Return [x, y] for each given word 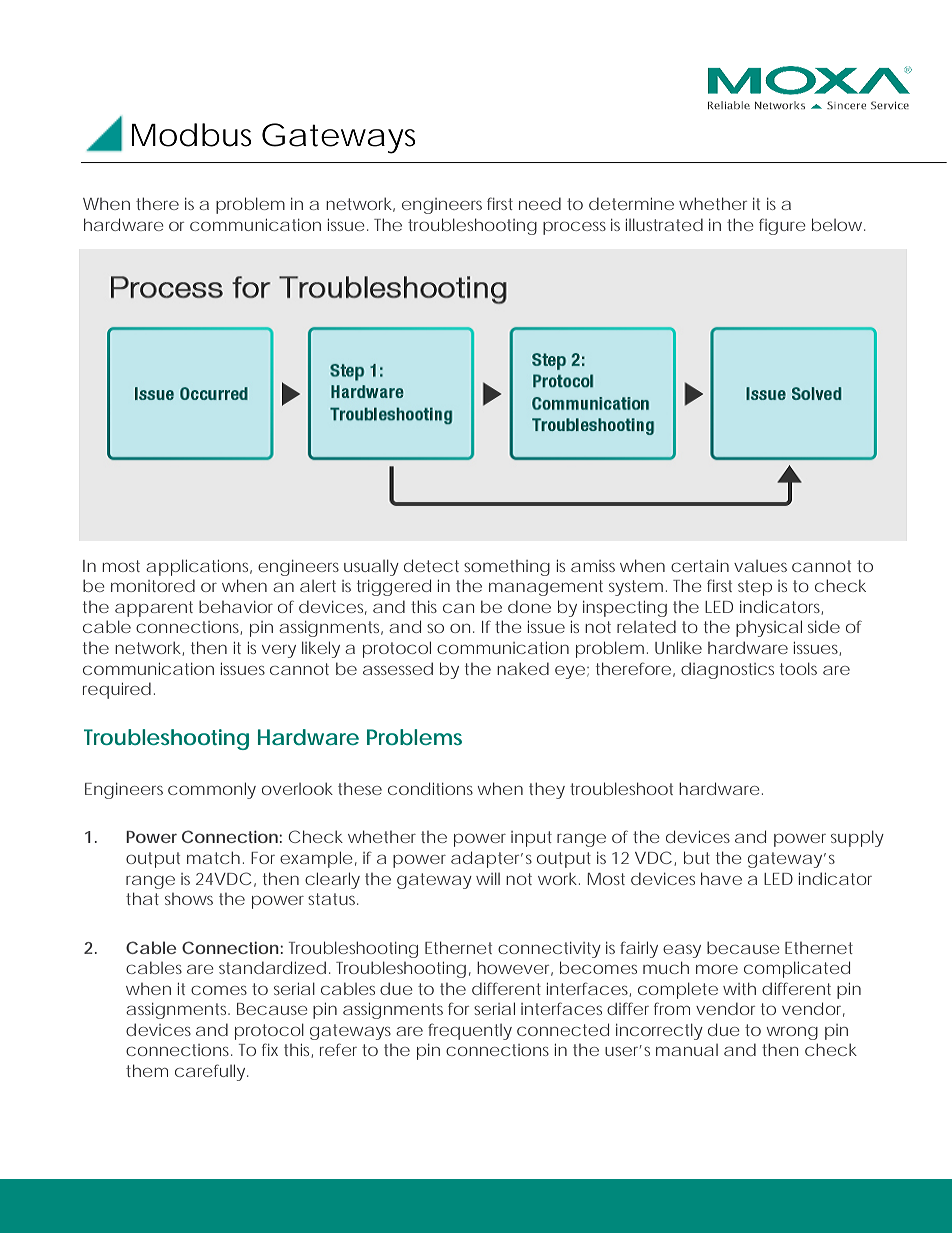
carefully [211, 1072]
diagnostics [727, 670]
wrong [792, 1033]
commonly [212, 790]
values [760, 566]
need [540, 203]
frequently [470, 1031]
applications [199, 567]
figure [782, 226]
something [507, 568]
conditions [430, 788]
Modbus [192, 135]
